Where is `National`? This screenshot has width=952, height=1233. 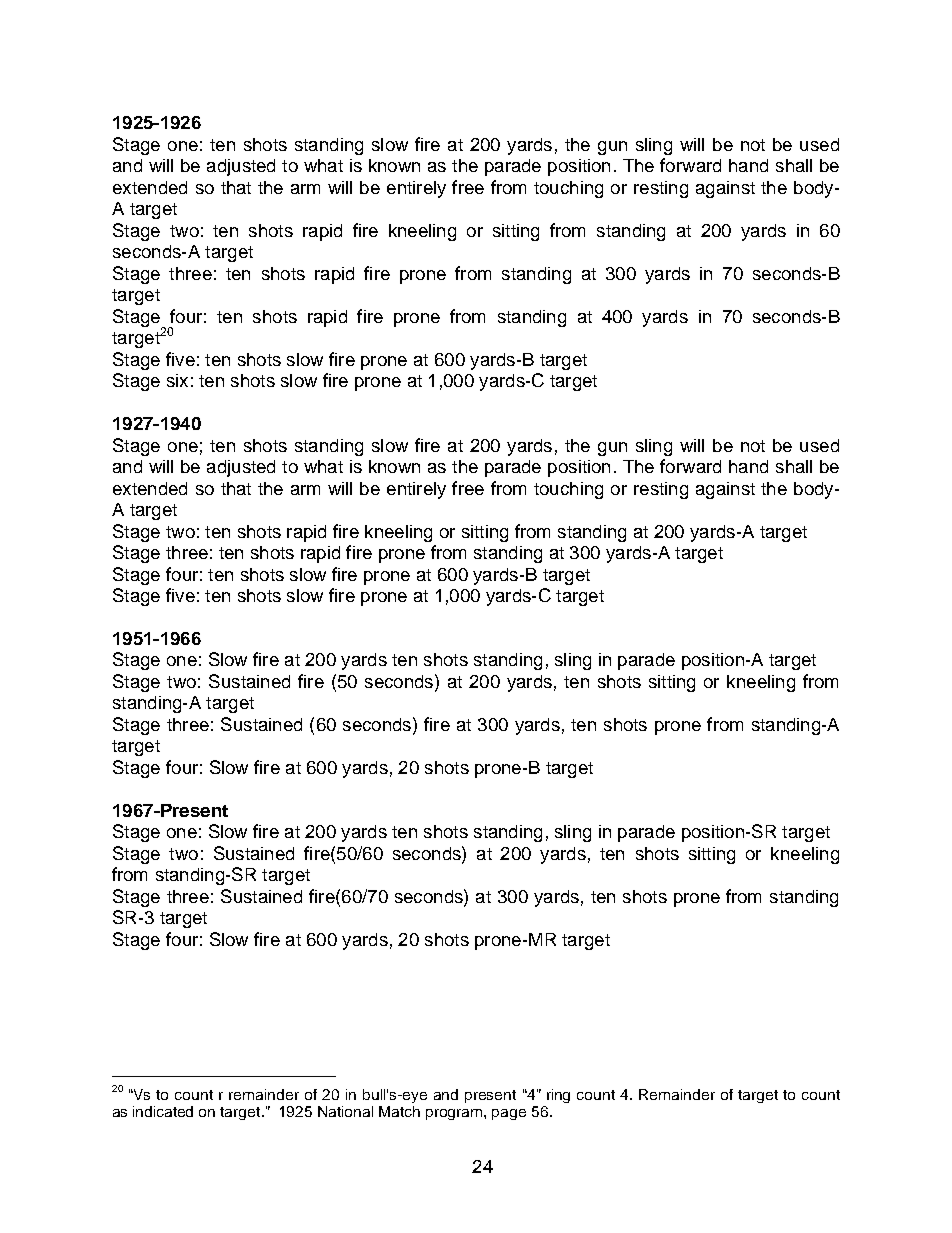
National is located at coordinates (345, 1111).
